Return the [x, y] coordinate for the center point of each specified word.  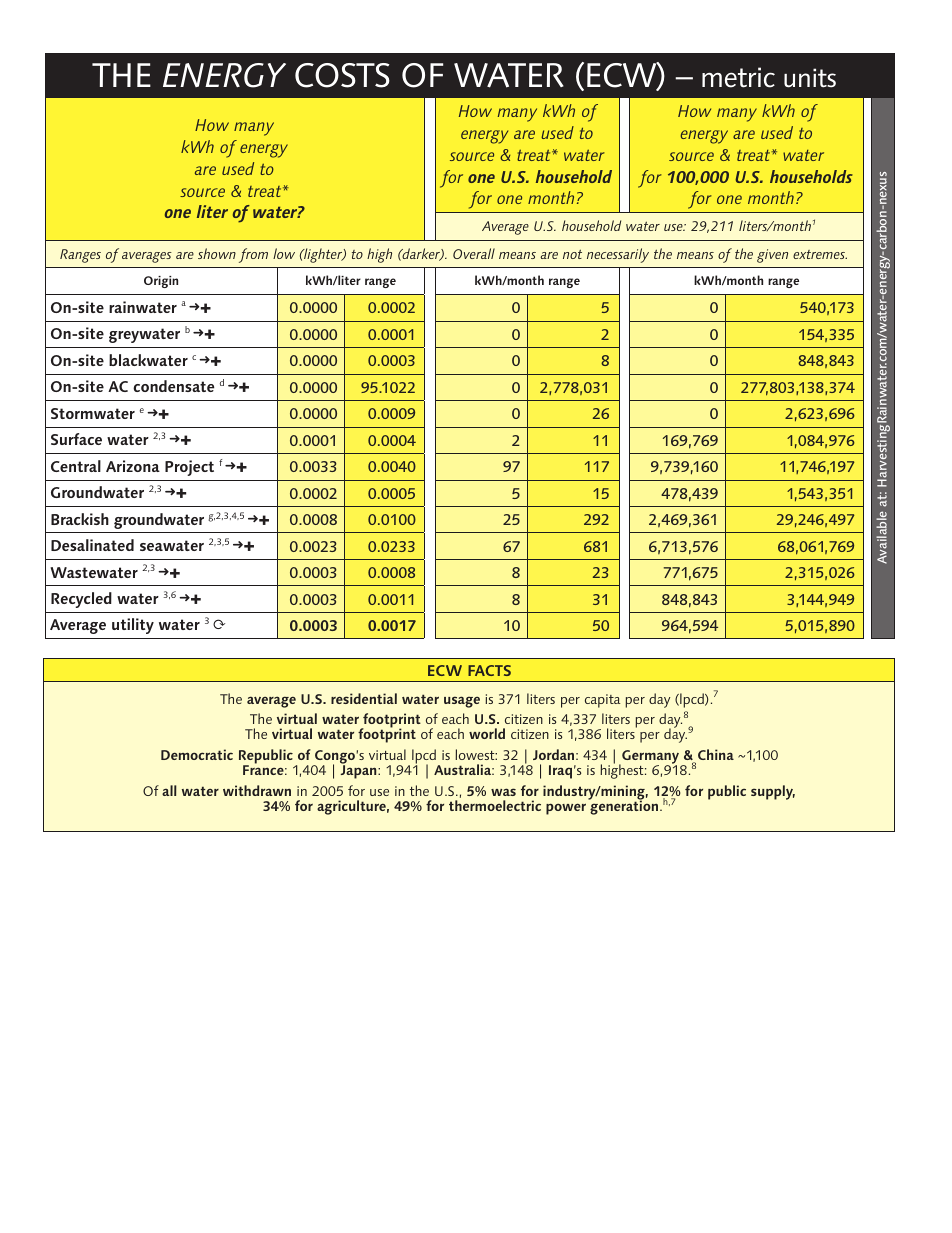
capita [602, 701]
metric [738, 77]
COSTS [342, 75]
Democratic [197, 754]
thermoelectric [495, 805]
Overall [474, 253]
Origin [161, 282]
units [810, 78]
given [772, 256]
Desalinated [92, 545]
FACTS [489, 670]
